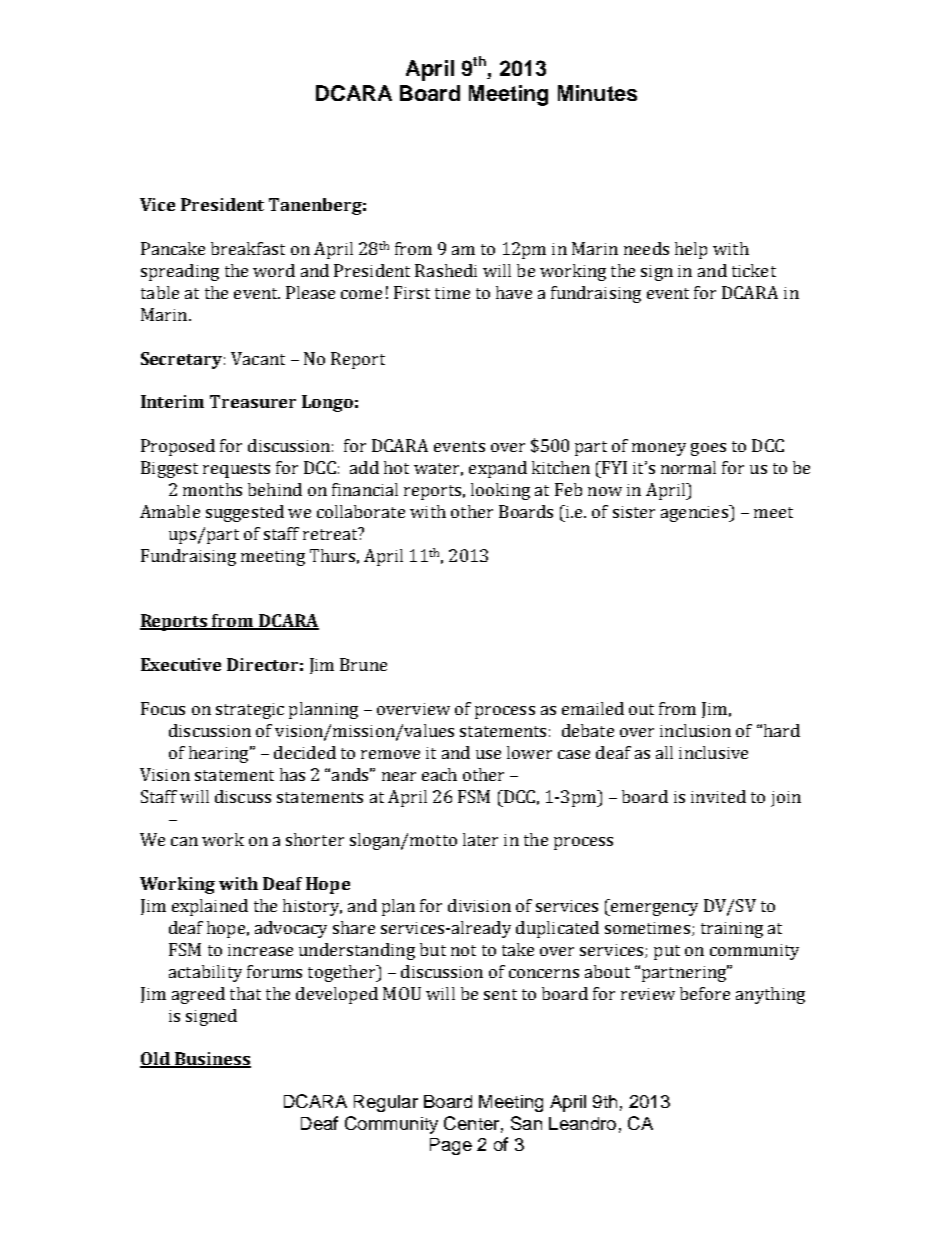  What do you see at coordinates (597, 93) in the image?
I see `Minutes` at bounding box center [597, 93].
